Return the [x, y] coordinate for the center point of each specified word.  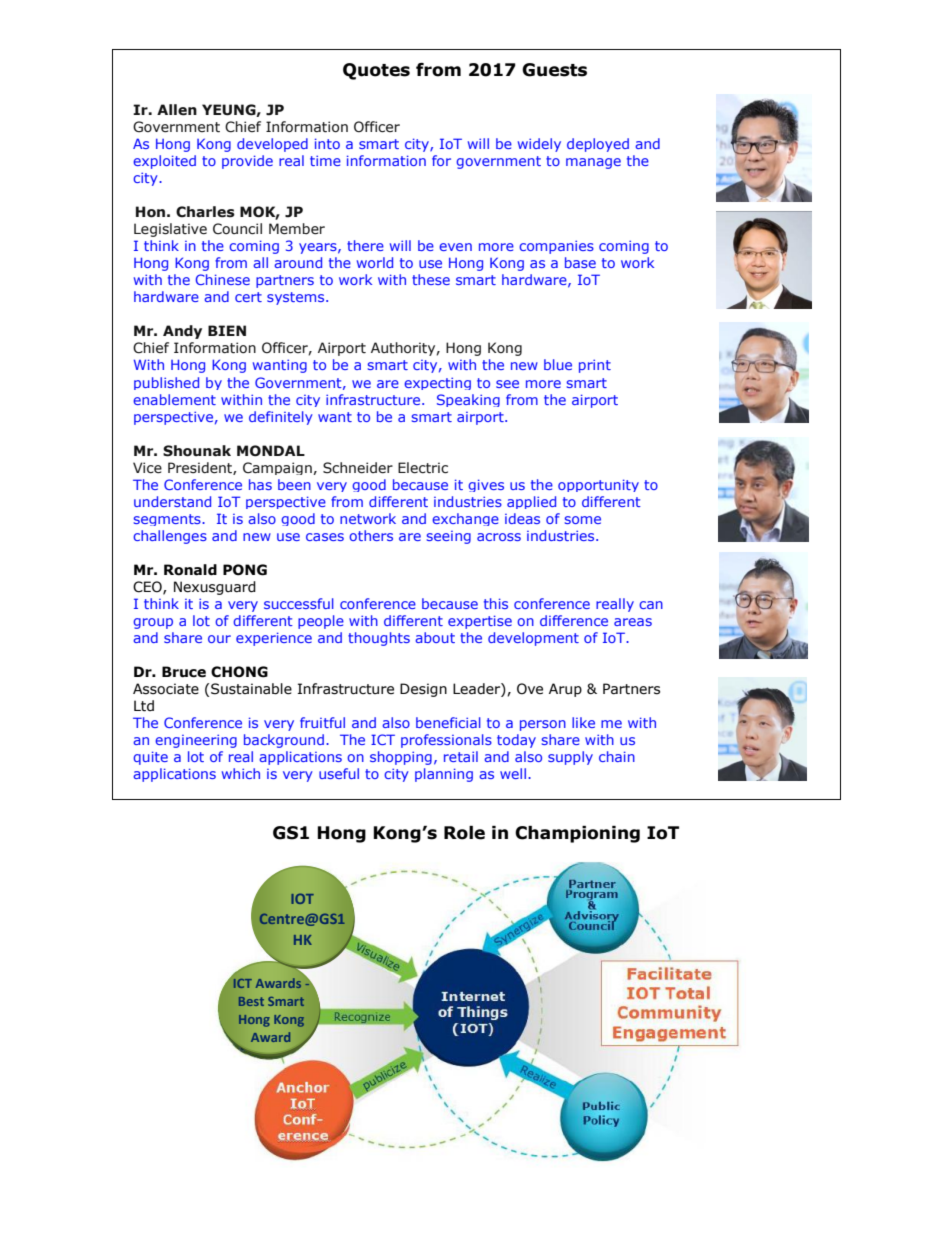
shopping [401, 758]
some [583, 520]
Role [464, 833]
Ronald [190, 570]
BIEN [227, 330]
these [431, 279]
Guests [554, 70]
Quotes [376, 71]
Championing [577, 834]
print [595, 366]
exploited [164, 162]
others [371, 535]
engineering [196, 741]
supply [570, 758]
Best [251, 1001]
